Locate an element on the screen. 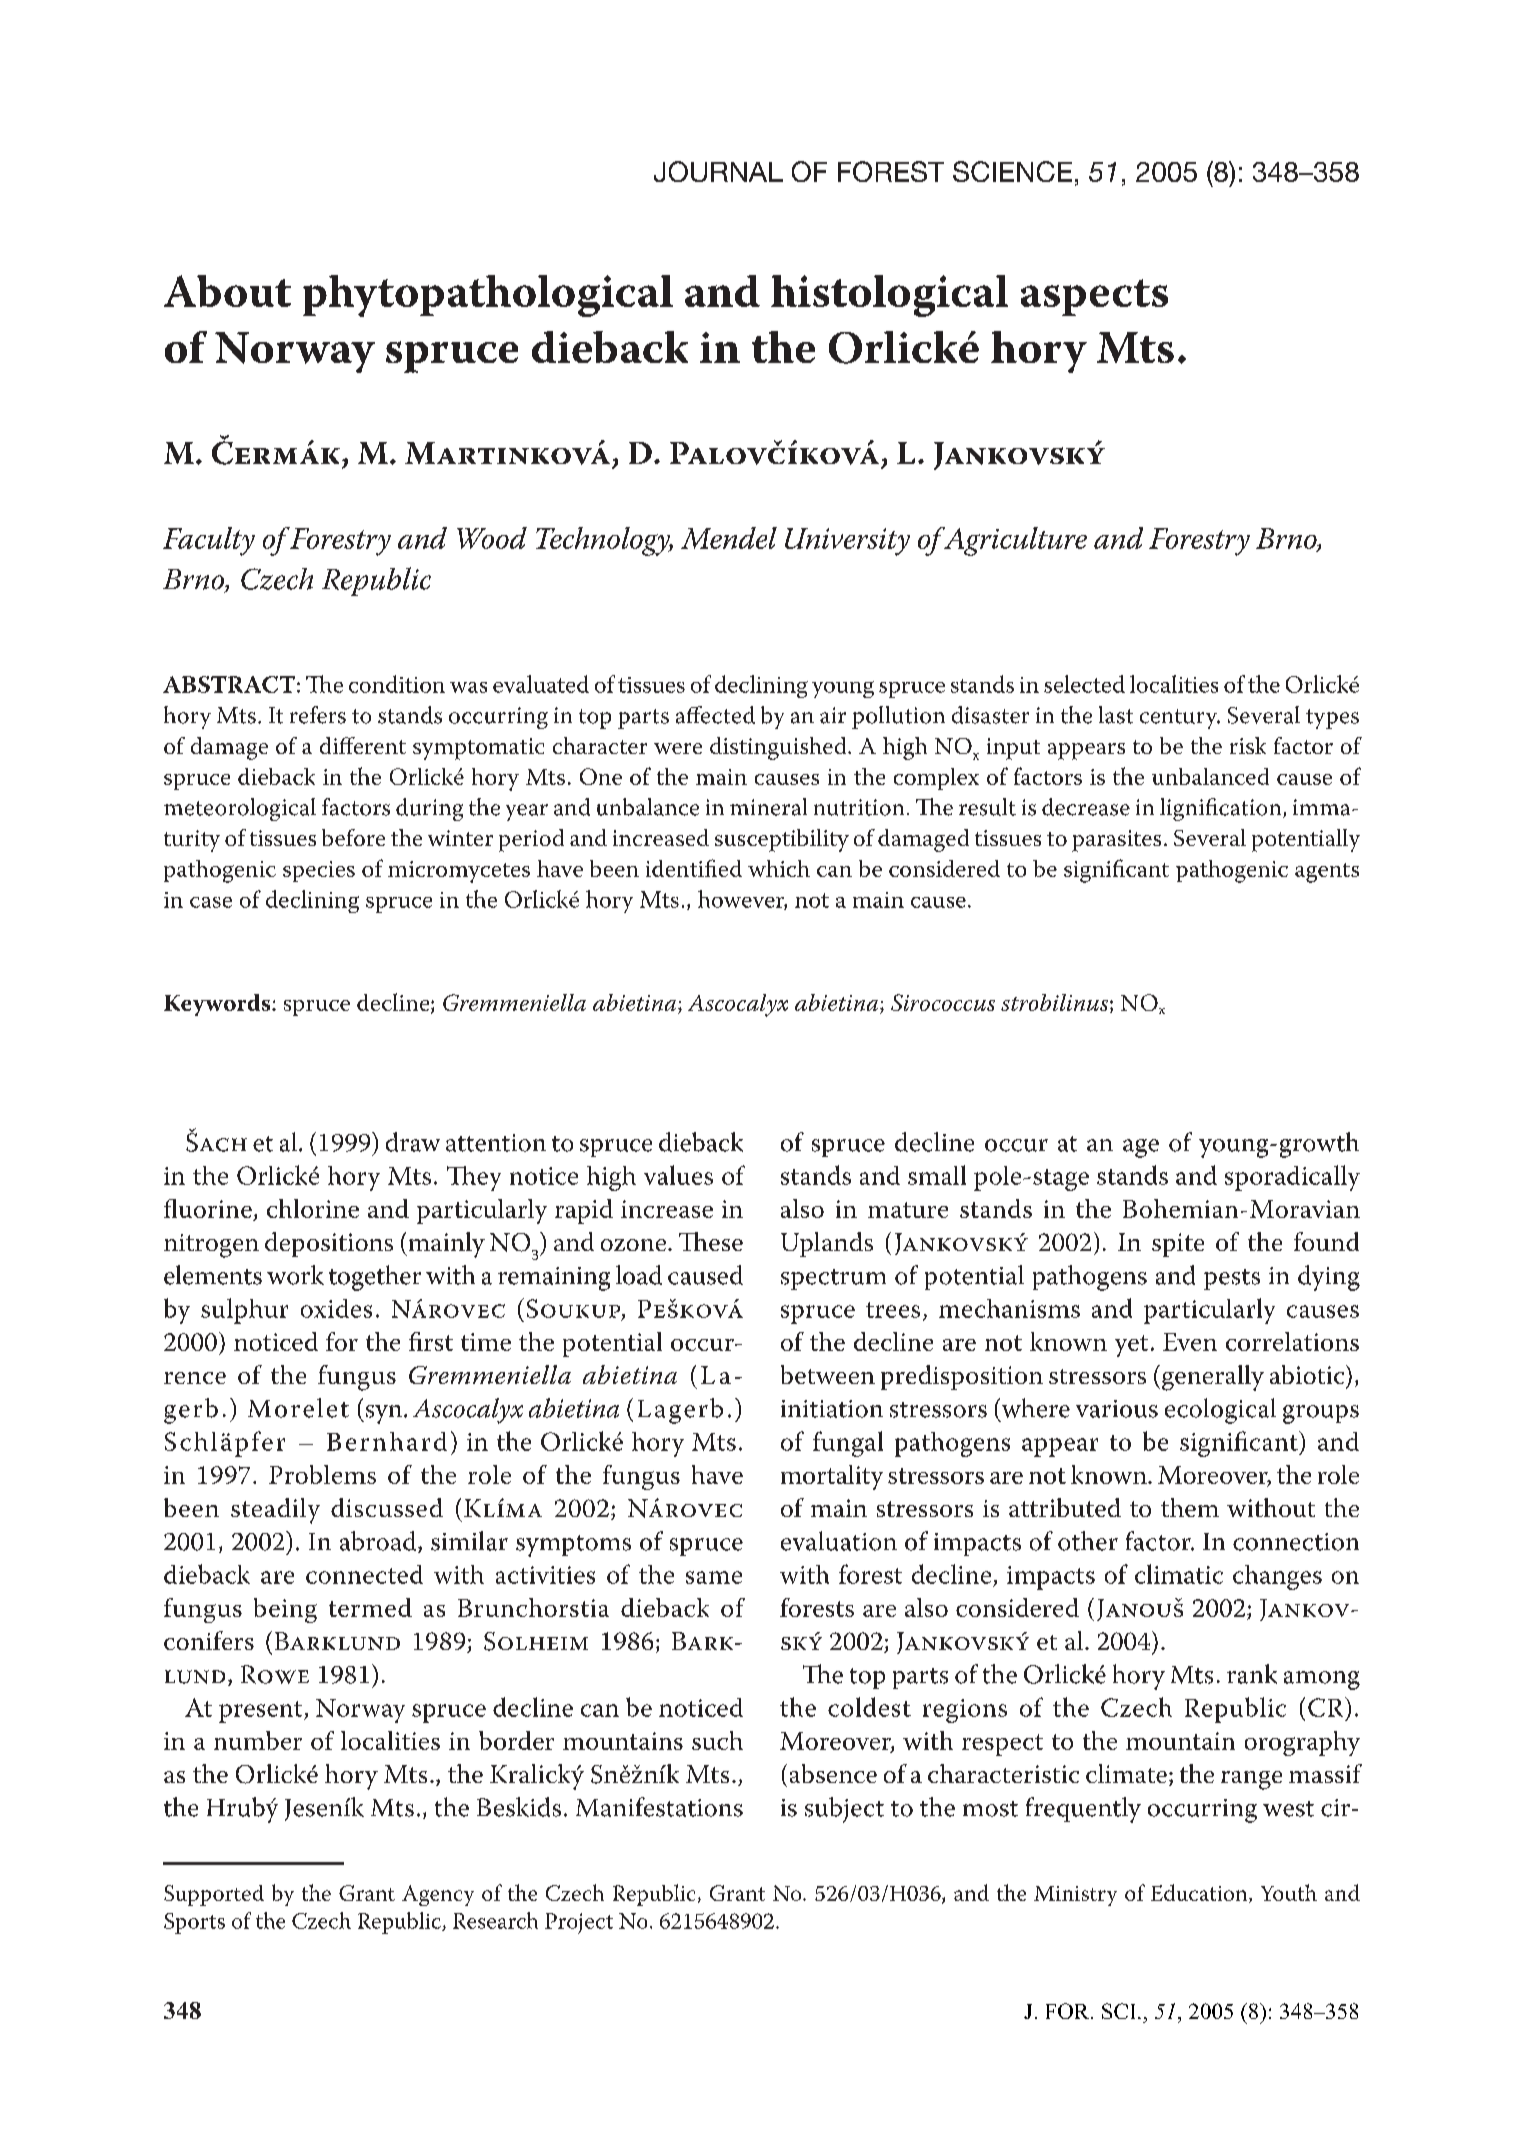  Problems is located at coordinates (322, 1474).
